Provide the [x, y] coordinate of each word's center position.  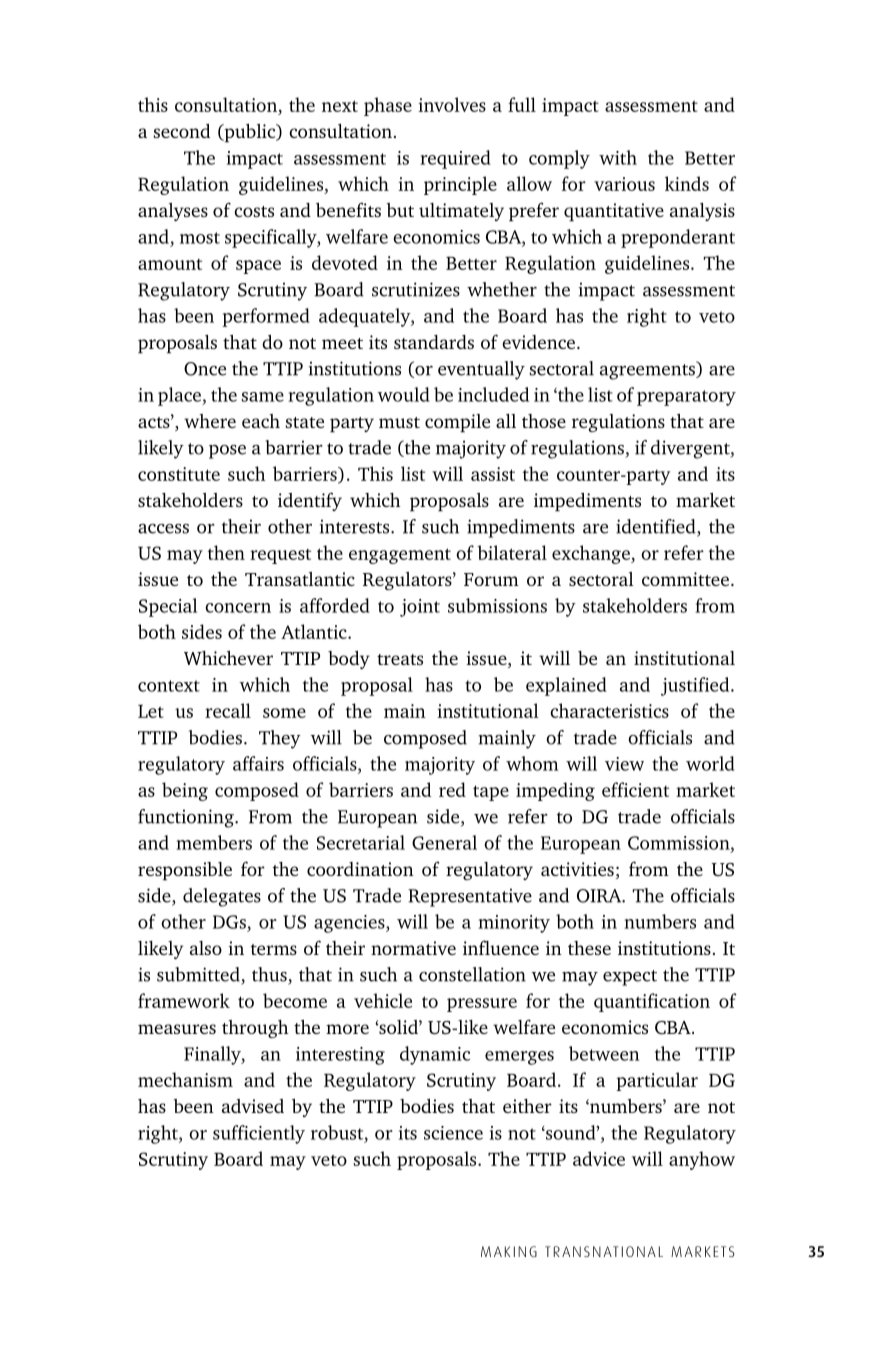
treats [400, 659]
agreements [648, 371]
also [206, 948]
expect [630, 978]
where [210, 421]
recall [228, 710]
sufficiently [259, 1134]
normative [413, 948]
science [453, 1133]
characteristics [609, 710]
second [182, 131]
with [618, 157]
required [455, 159]
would [403, 394]
